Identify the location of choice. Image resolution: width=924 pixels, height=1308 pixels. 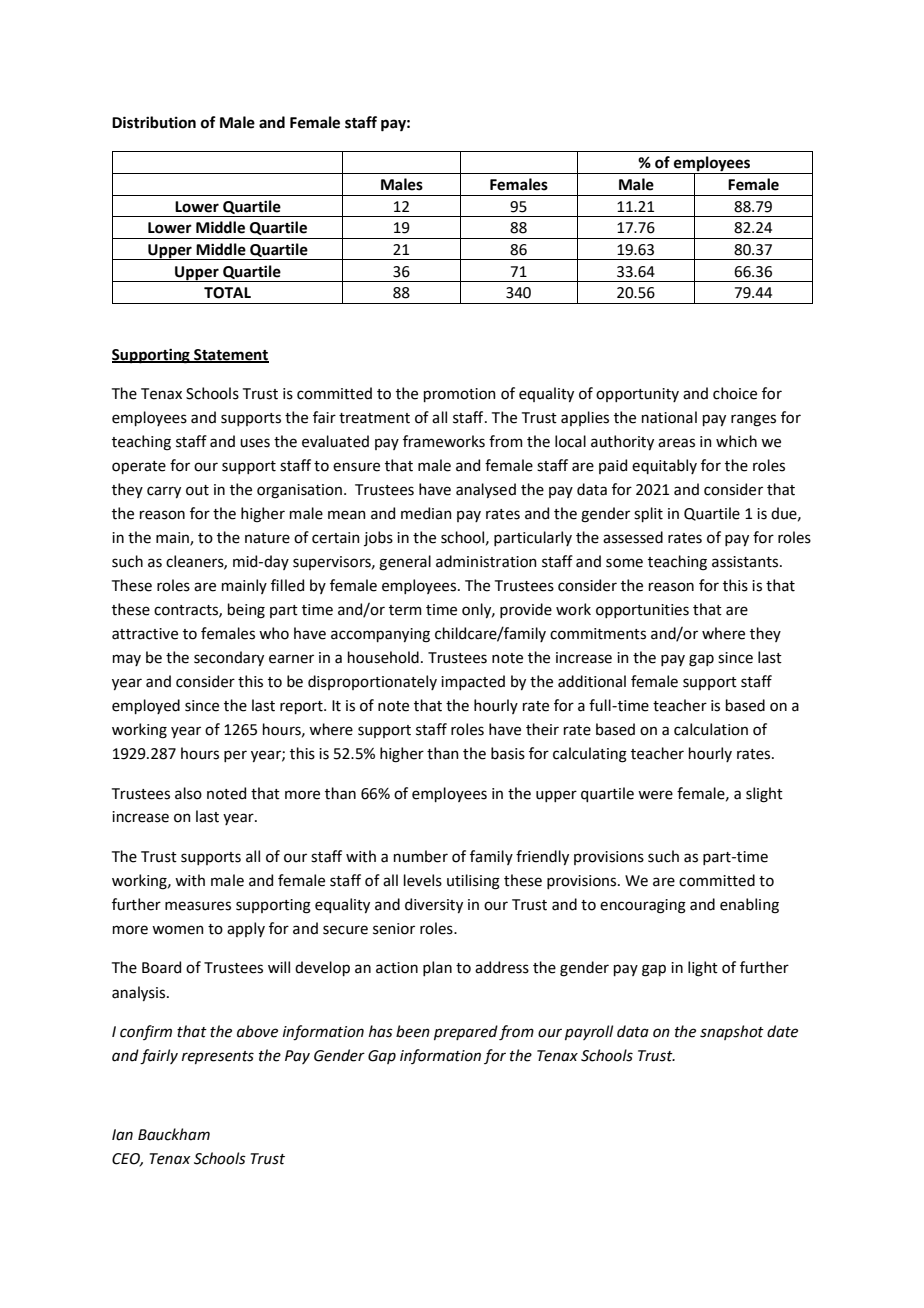
(735, 393).
